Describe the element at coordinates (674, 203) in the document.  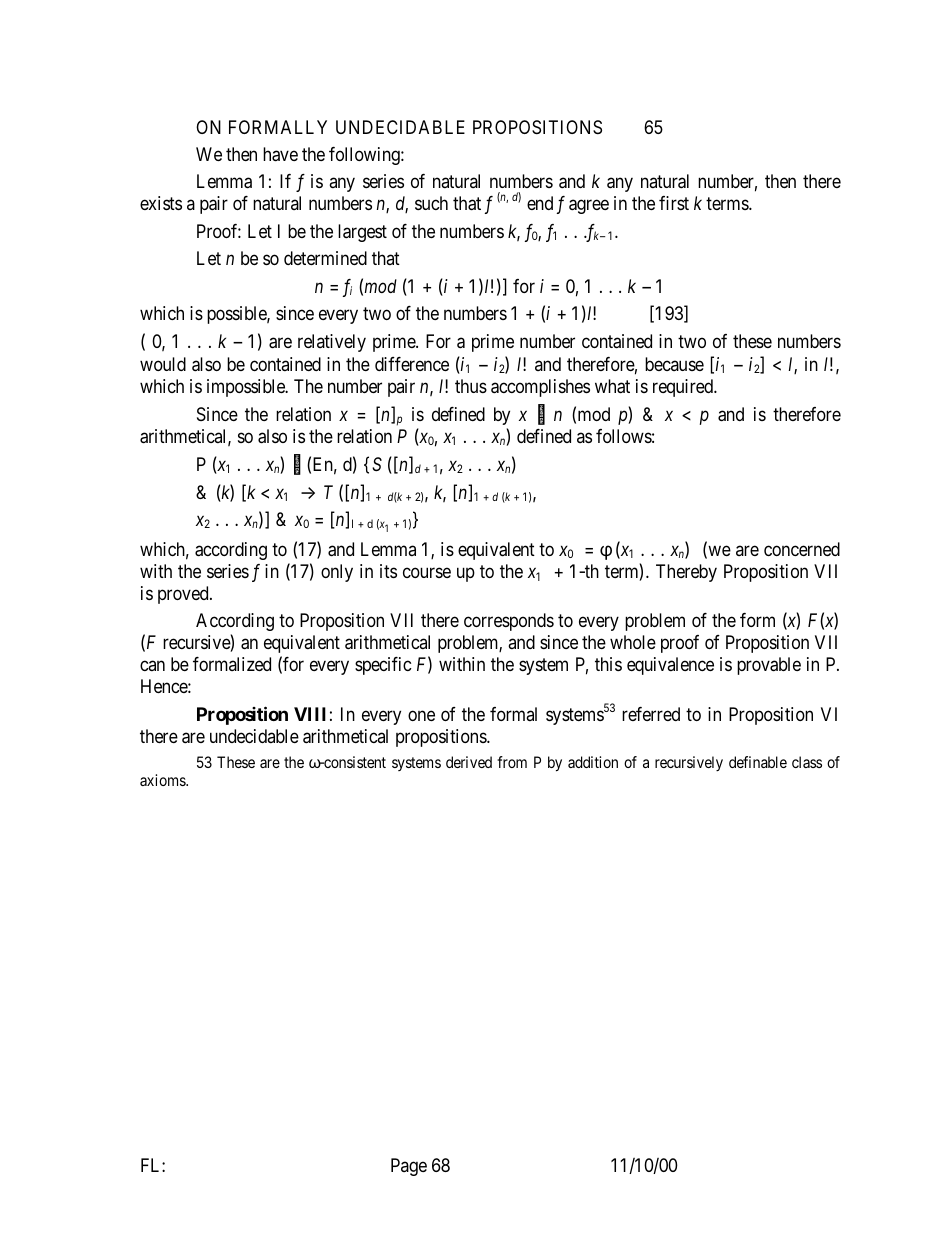
I see `first` at that location.
